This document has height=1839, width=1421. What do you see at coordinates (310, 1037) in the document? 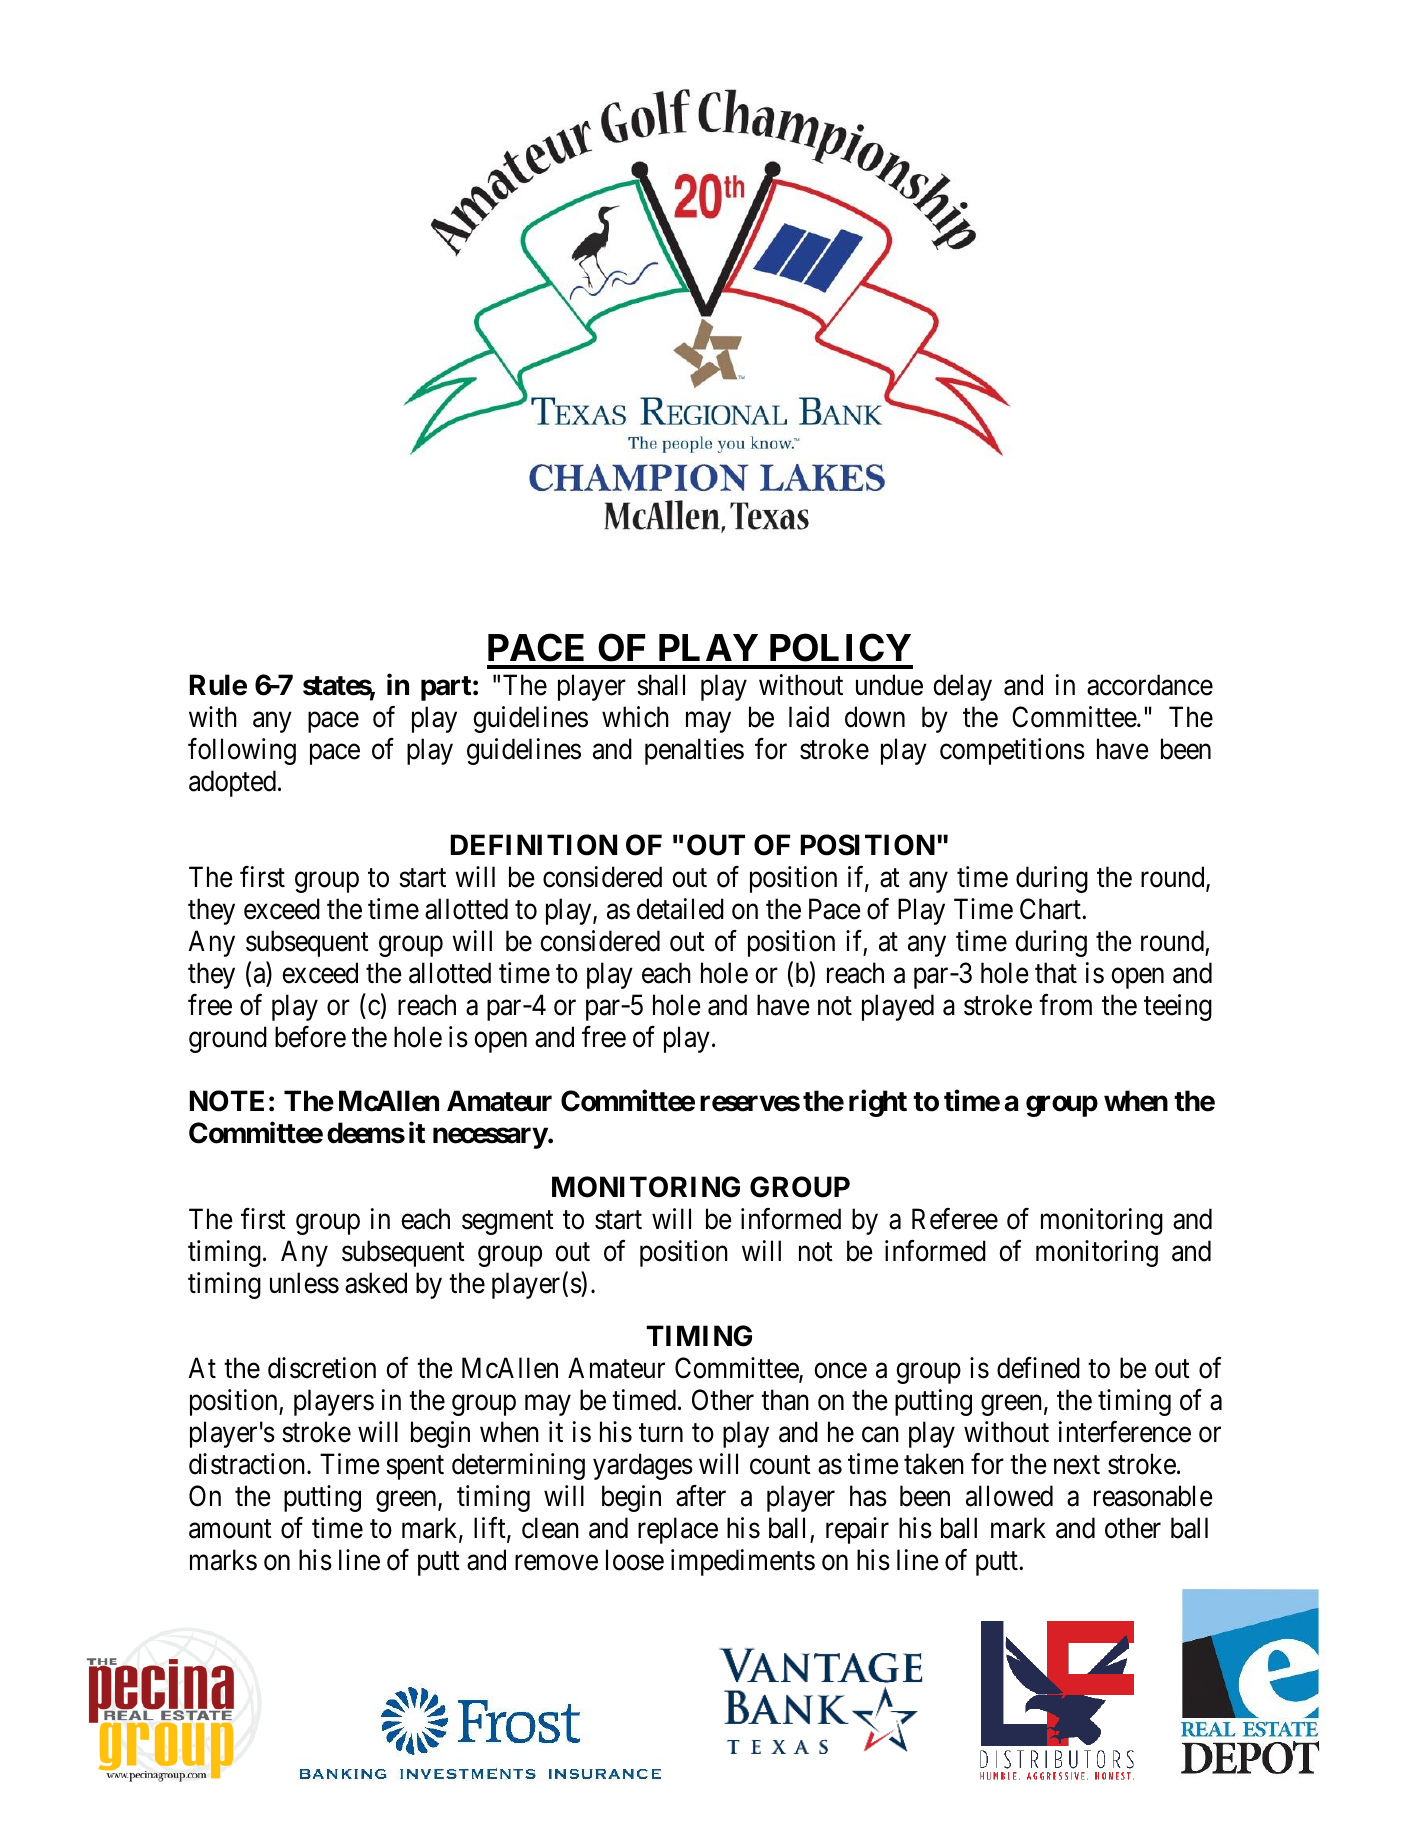
I see `before` at bounding box center [310, 1037].
